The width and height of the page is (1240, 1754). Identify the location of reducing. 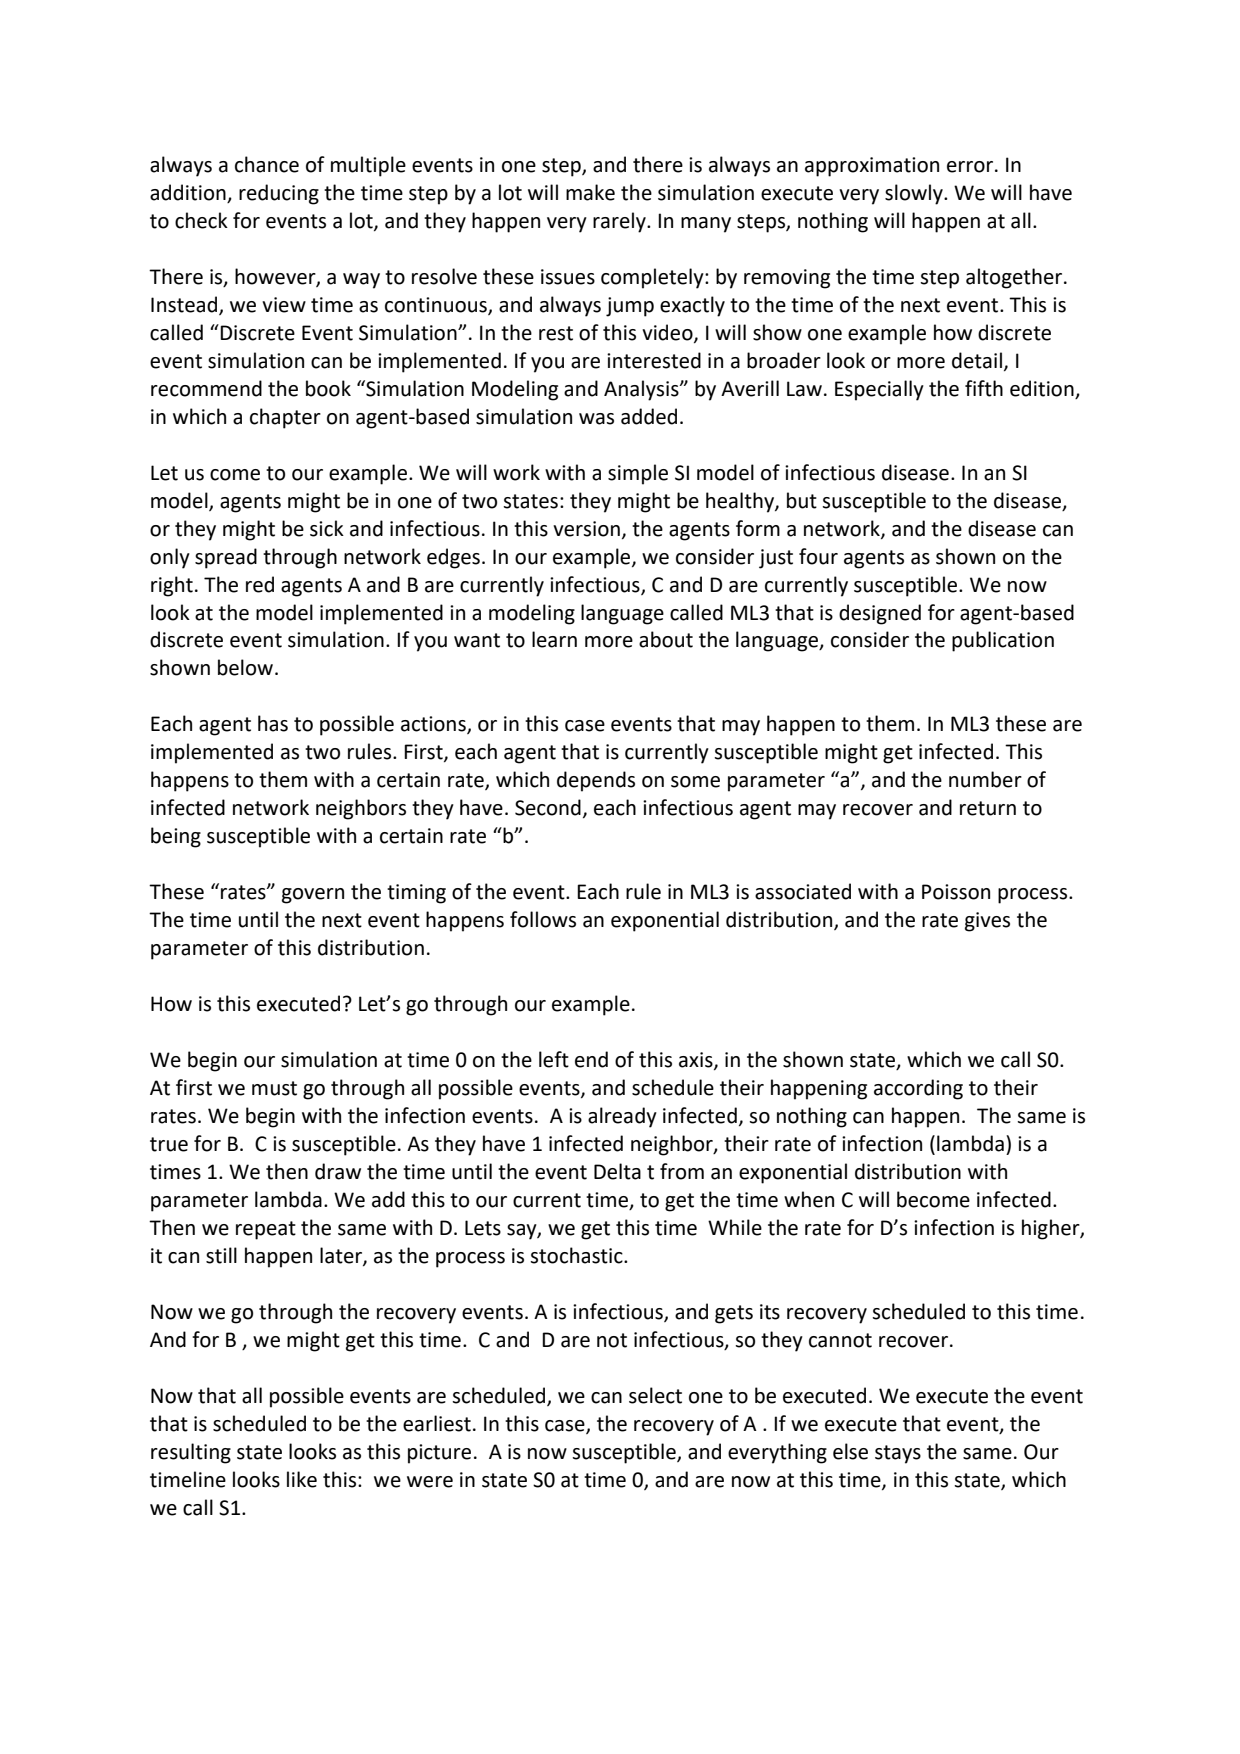
(279, 194).
